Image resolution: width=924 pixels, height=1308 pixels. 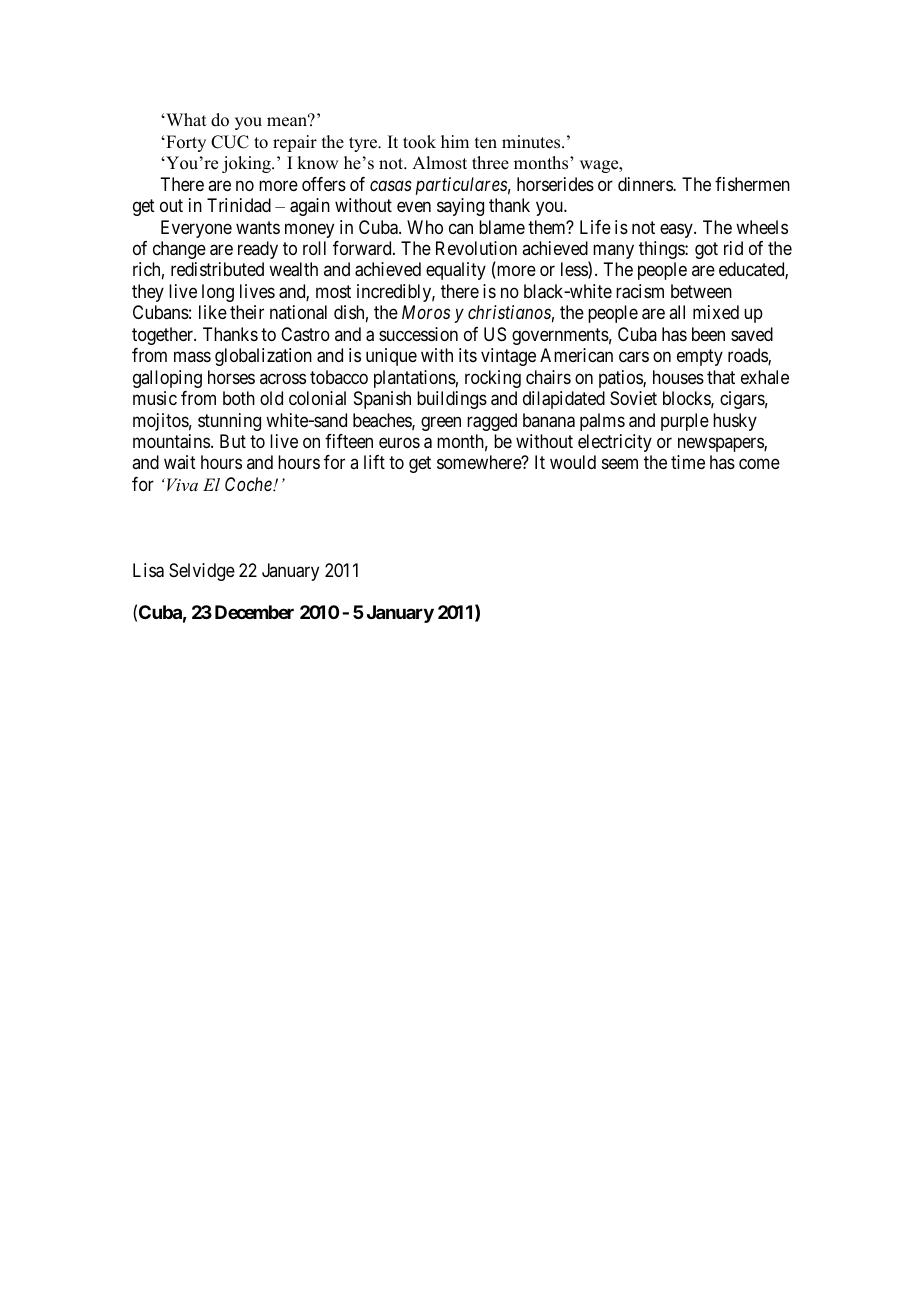 What do you see at coordinates (455, 141) in the screenshot?
I see `him` at bounding box center [455, 141].
